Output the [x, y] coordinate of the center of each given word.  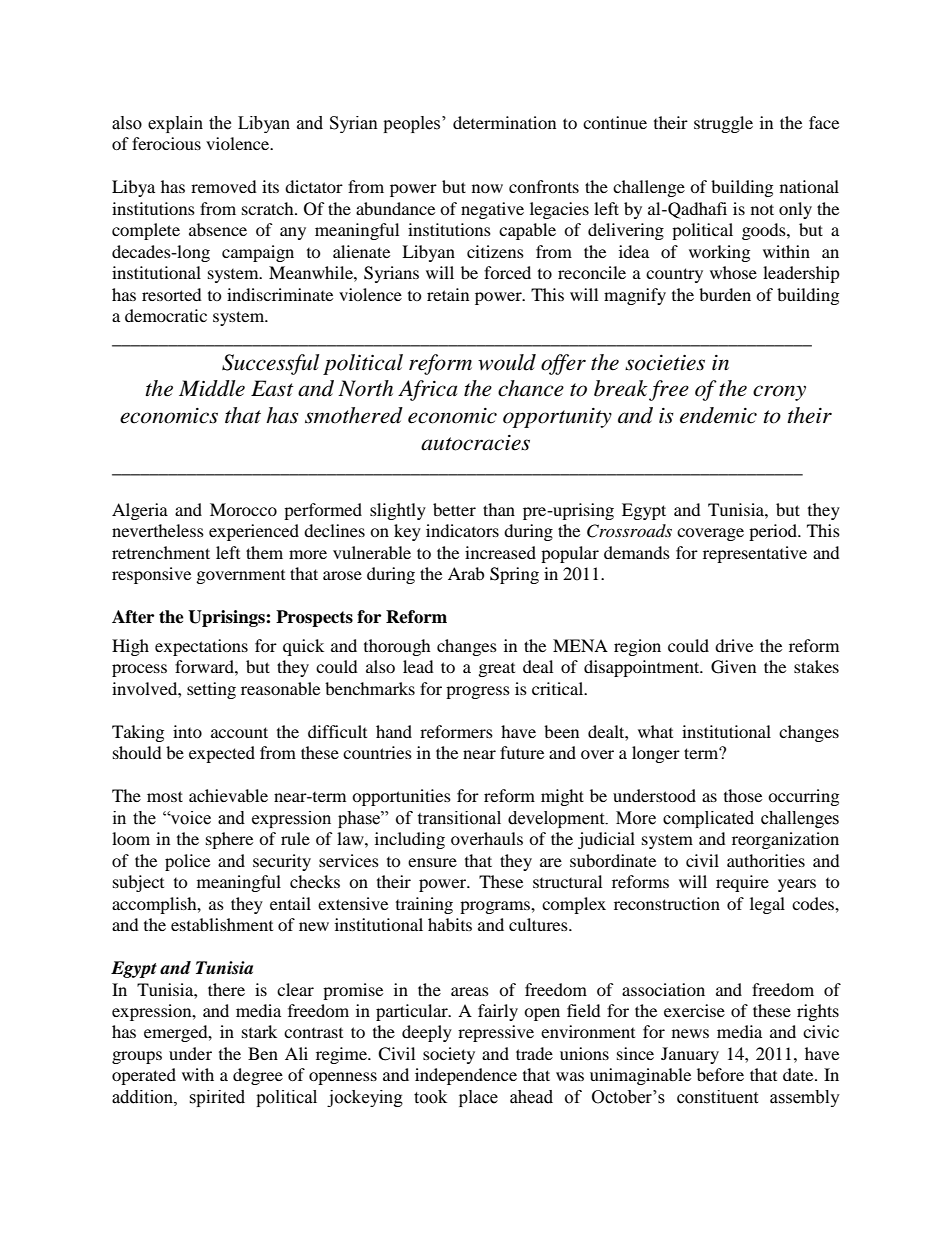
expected [222, 754]
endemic [718, 415]
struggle [723, 124]
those [743, 795]
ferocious [166, 143]
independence [466, 1076]
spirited [217, 1098]
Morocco [243, 509]
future [522, 752]
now [487, 188]
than [499, 509]
